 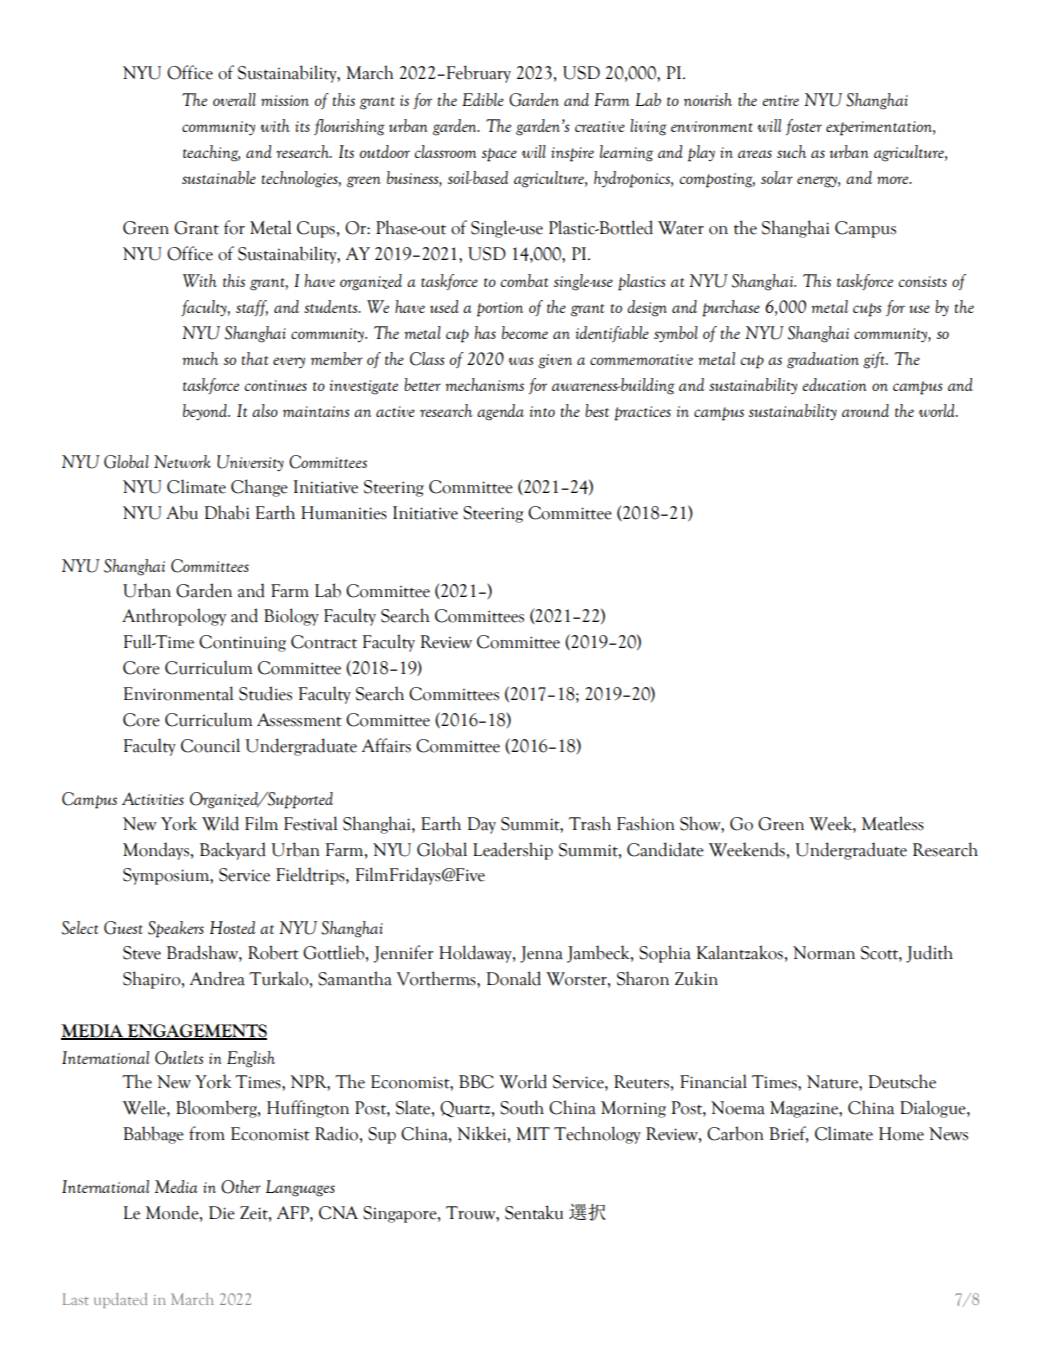 What do you see at coordinates (788, 1134) in the page?
I see `Brief` at bounding box center [788, 1134].
